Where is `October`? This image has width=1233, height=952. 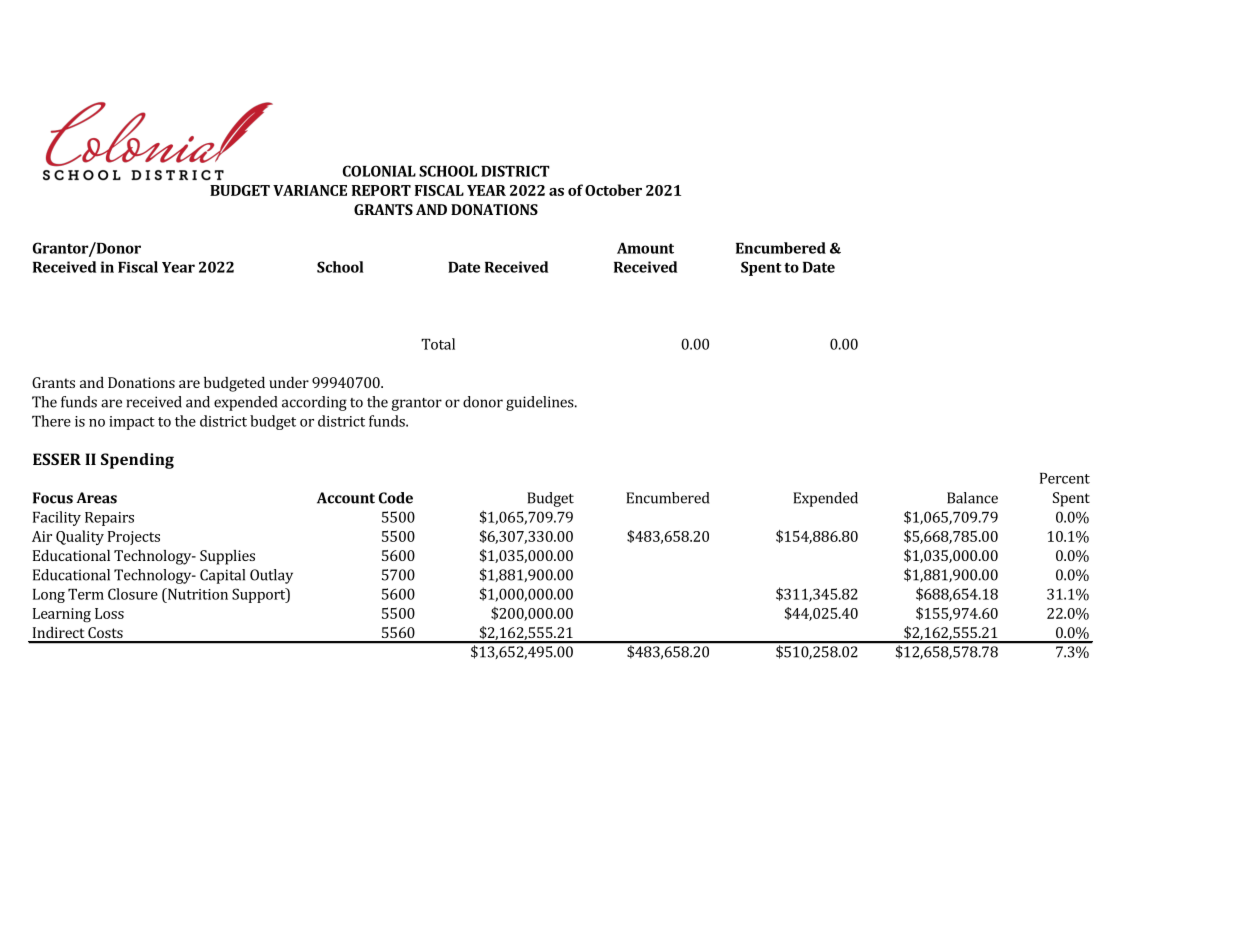
October is located at coordinates (613, 190).
